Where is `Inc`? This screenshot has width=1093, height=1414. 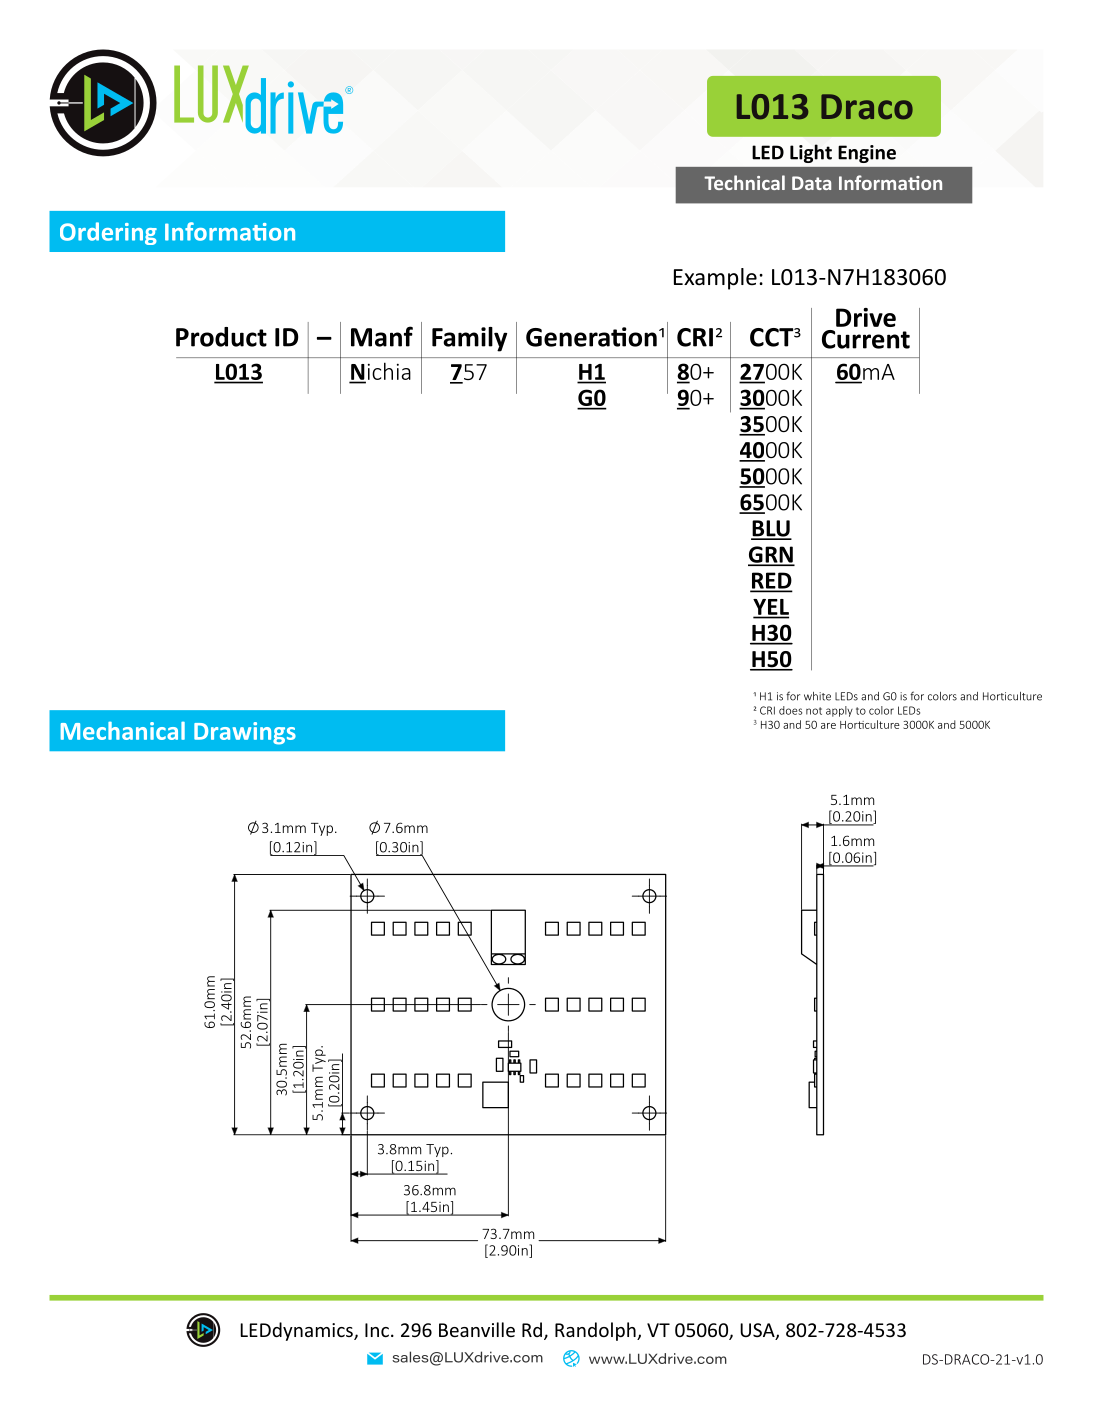 Inc is located at coordinates (377, 1330).
